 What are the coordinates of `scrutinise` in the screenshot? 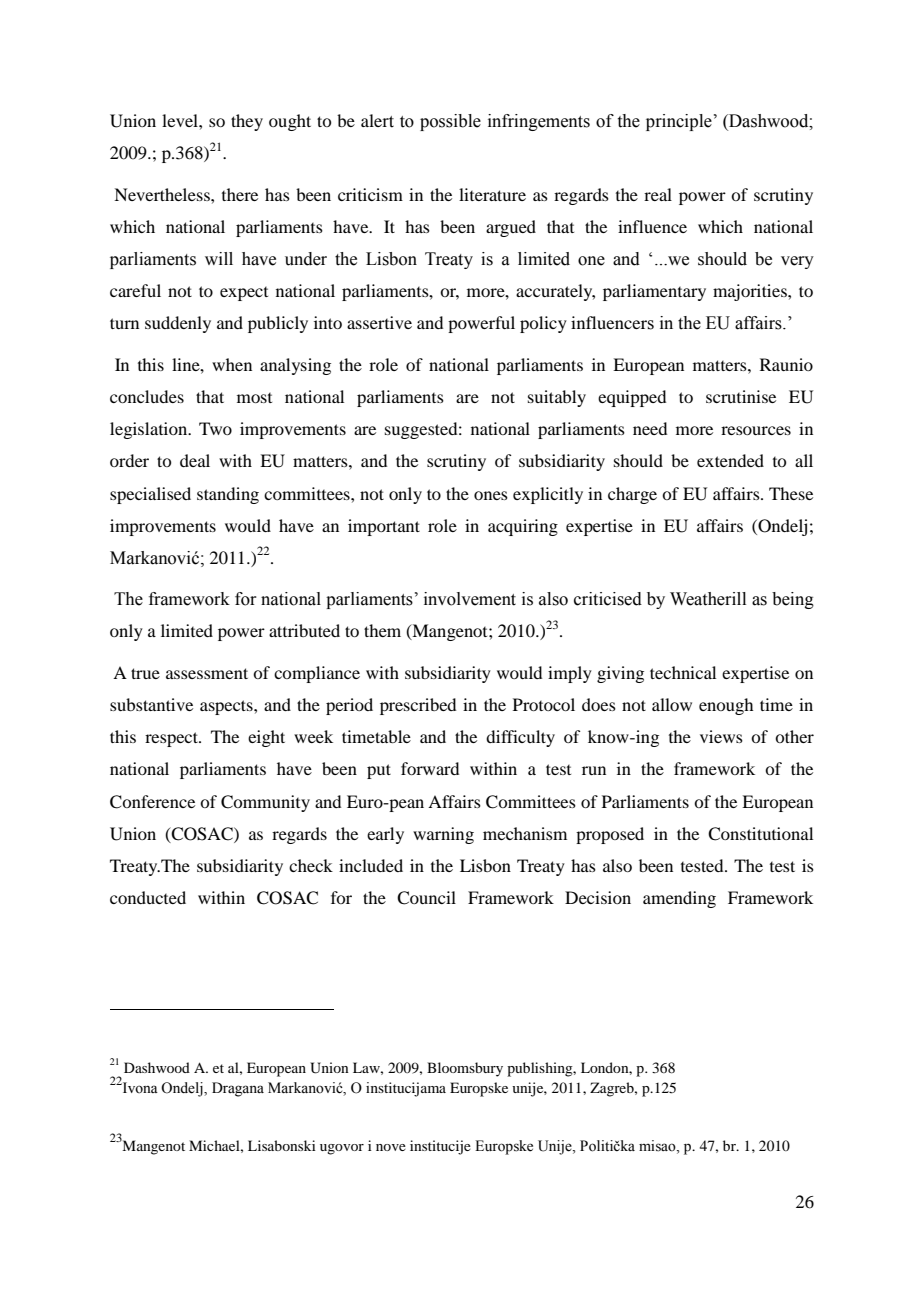 It's located at (741, 396).
